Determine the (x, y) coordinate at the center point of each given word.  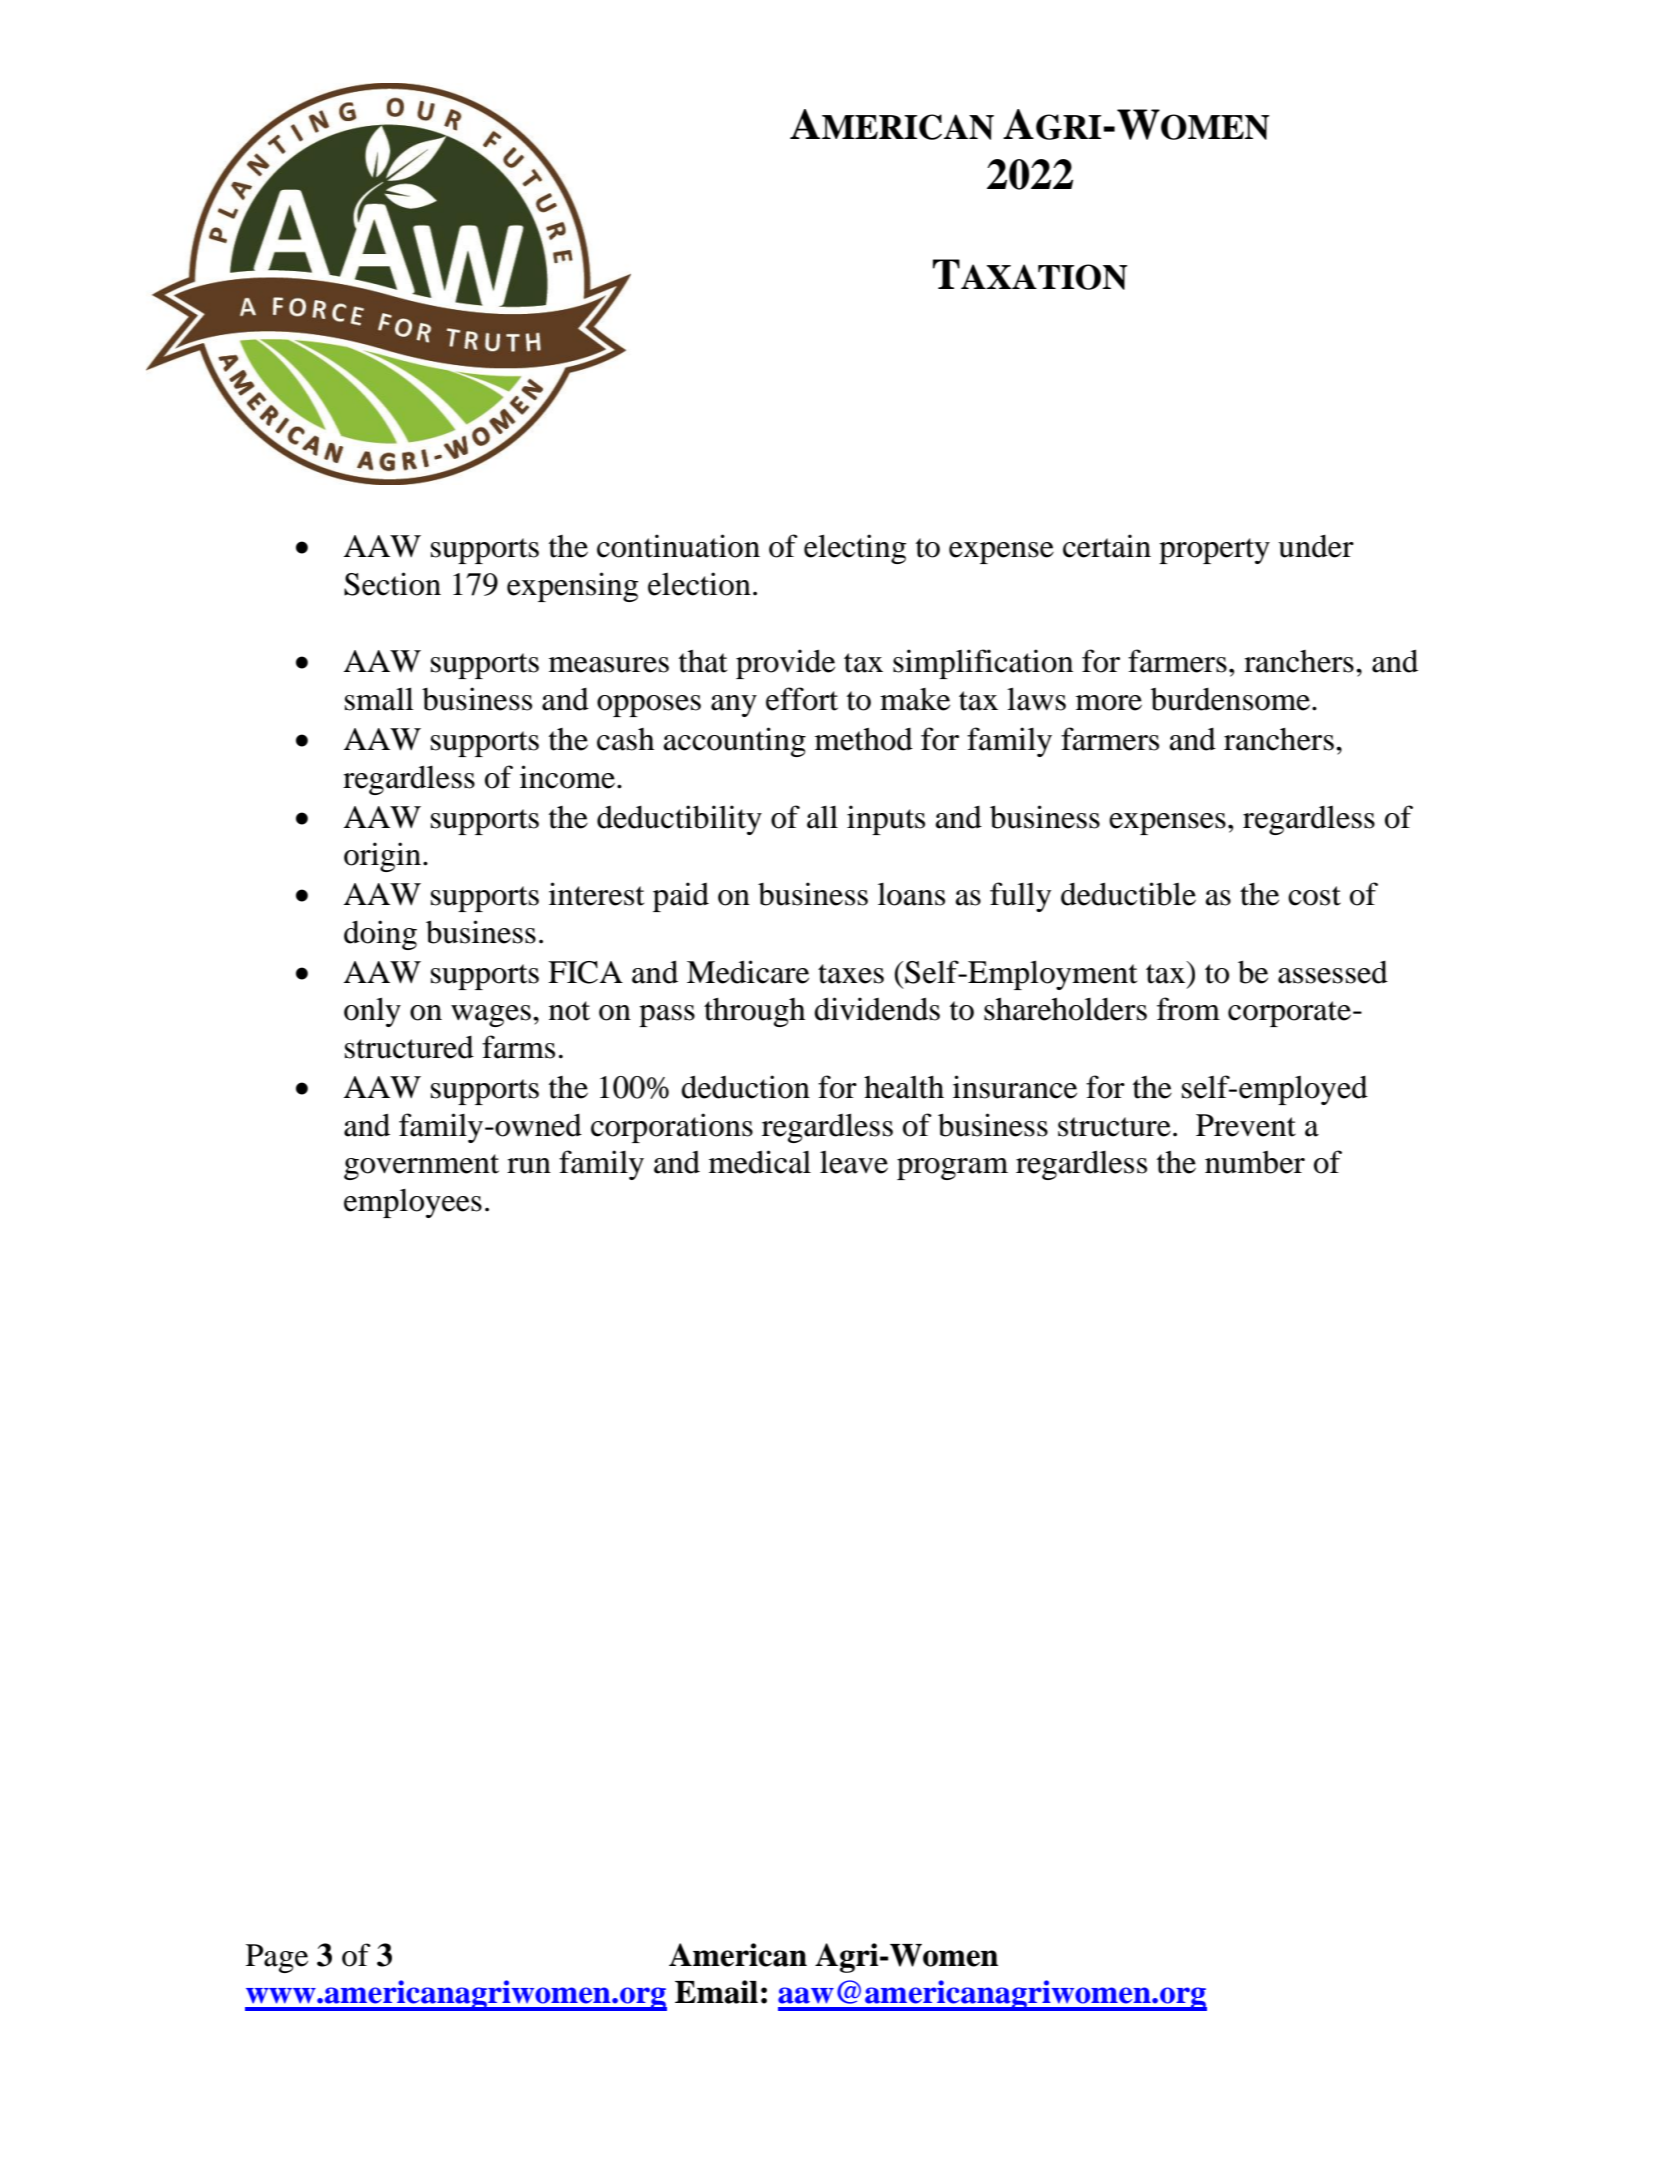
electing (855, 549)
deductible (1128, 894)
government (421, 1167)
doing (380, 935)
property (1214, 551)
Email (716, 1992)
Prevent (1246, 1125)
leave (854, 1162)
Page (277, 1958)
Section (392, 584)
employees (413, 1203)
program (952, 1169)
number (1255, 1162)
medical (760, 1162)
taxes (851, 974)
